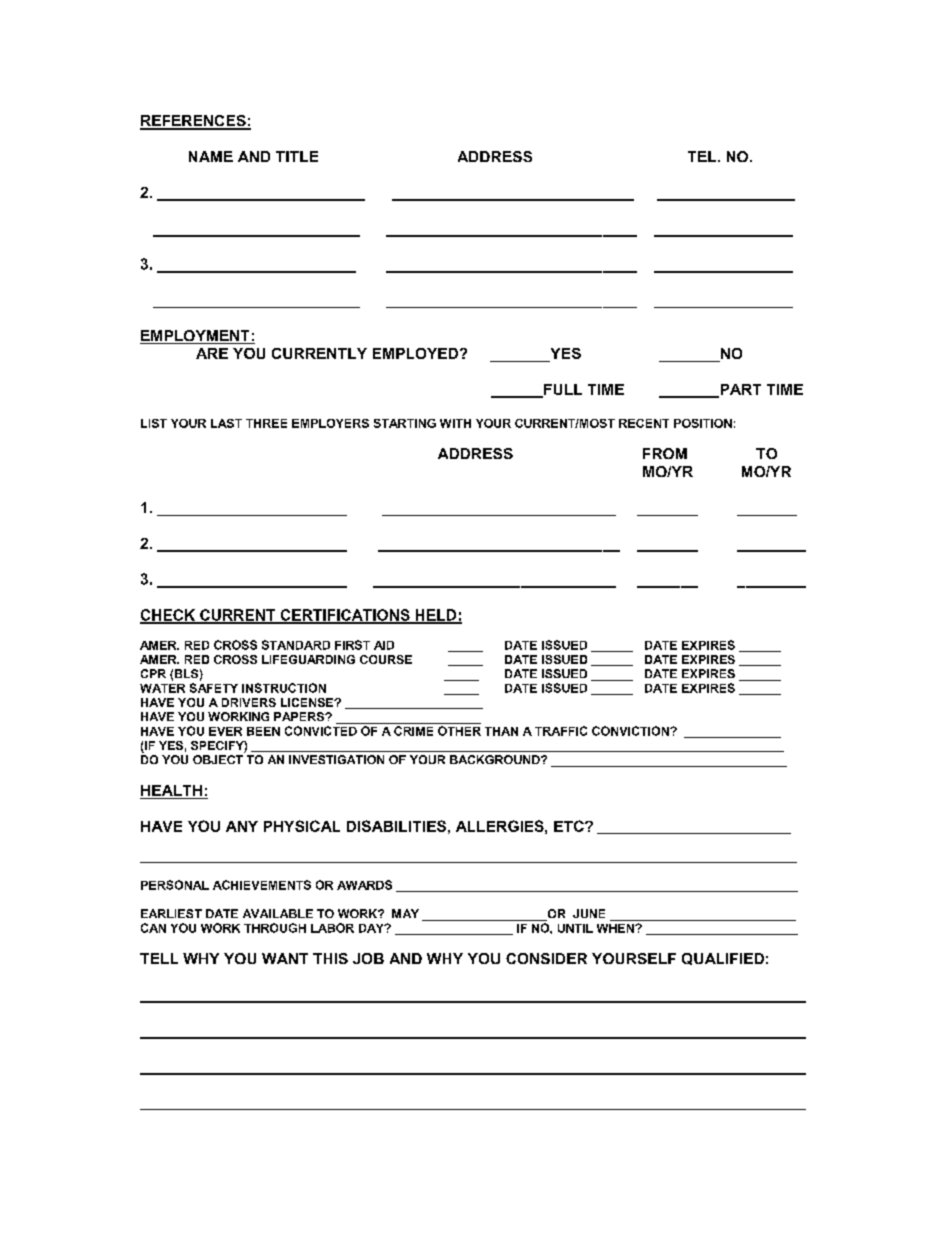 The width and height of the screenshot is (952, 1233). I want to click on TITLE, so click(297, 156).
